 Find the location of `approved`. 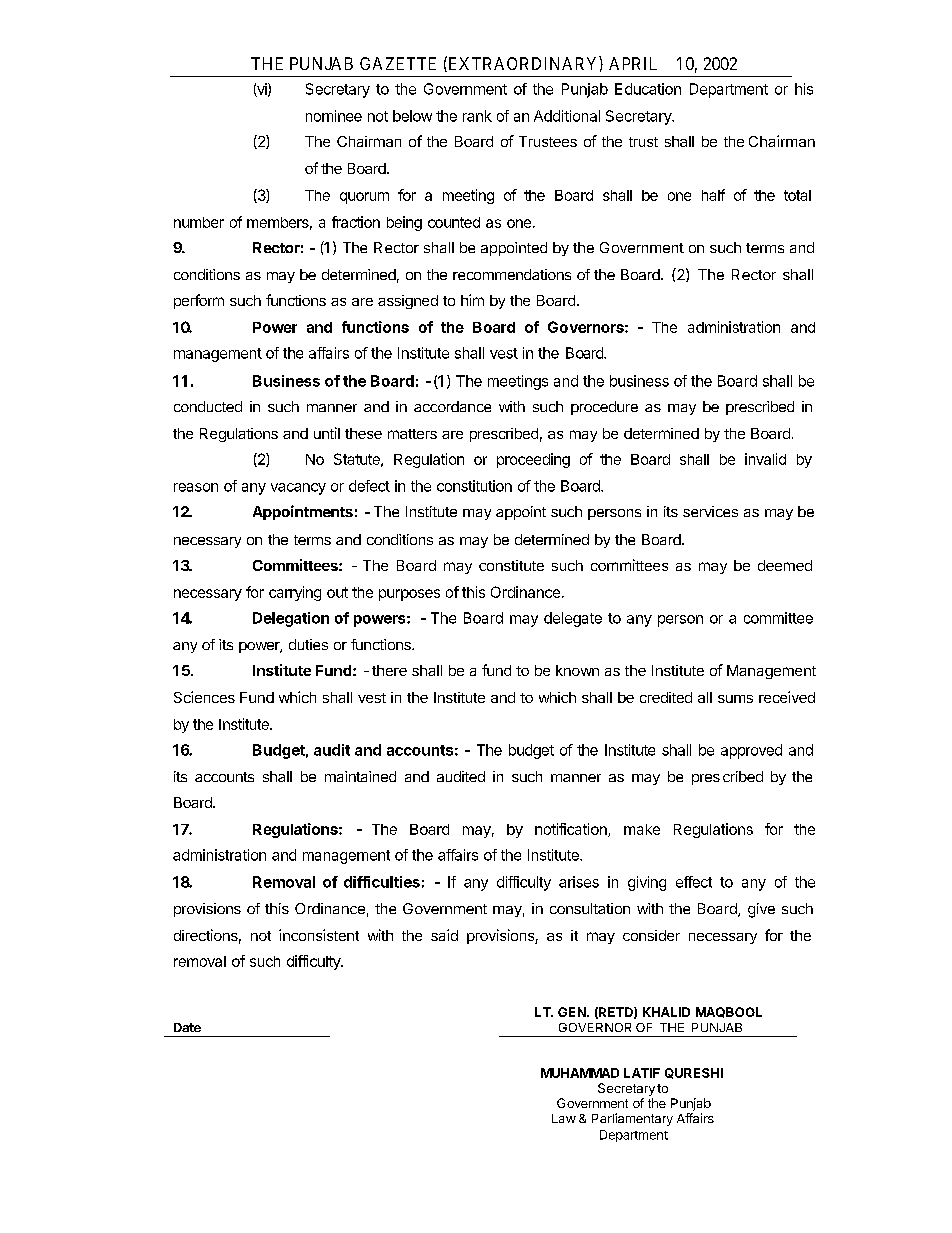

approved is located at coordinates (751, 751).
